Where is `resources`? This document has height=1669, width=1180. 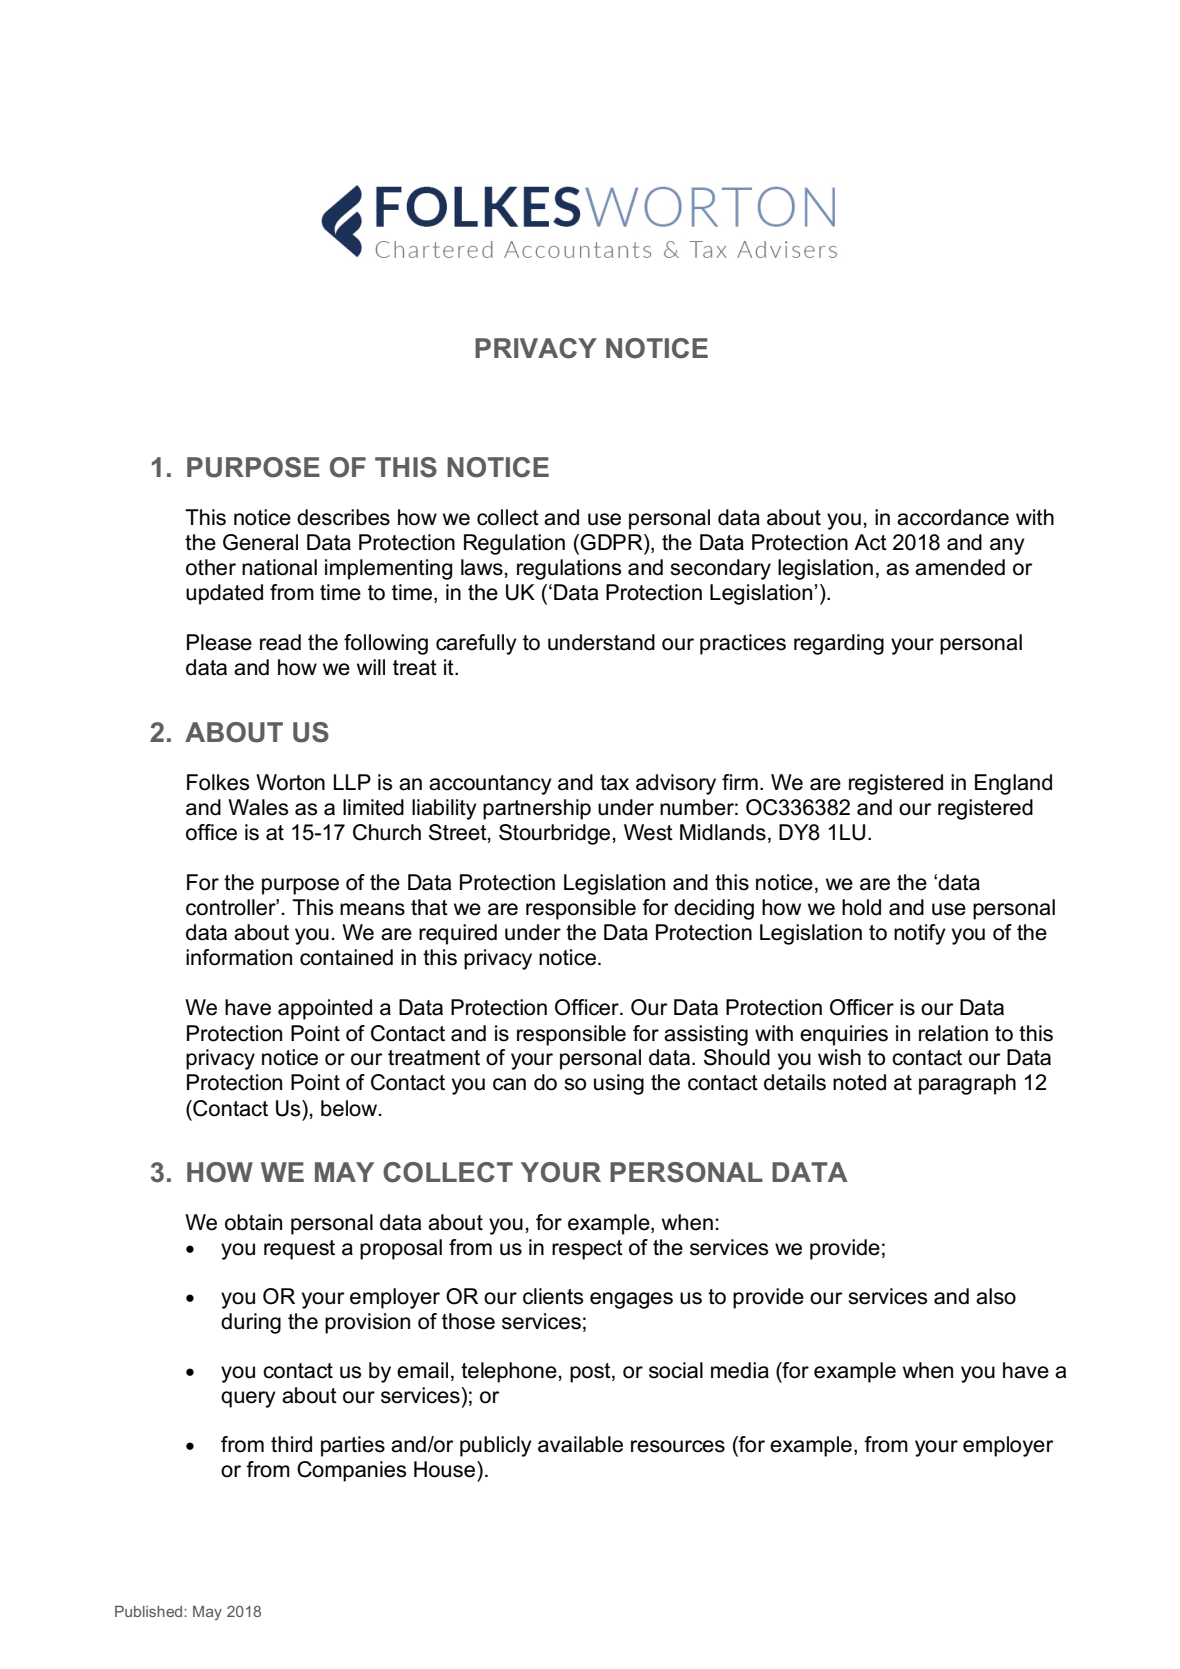
resources is located at coordinates (678, 1446).
